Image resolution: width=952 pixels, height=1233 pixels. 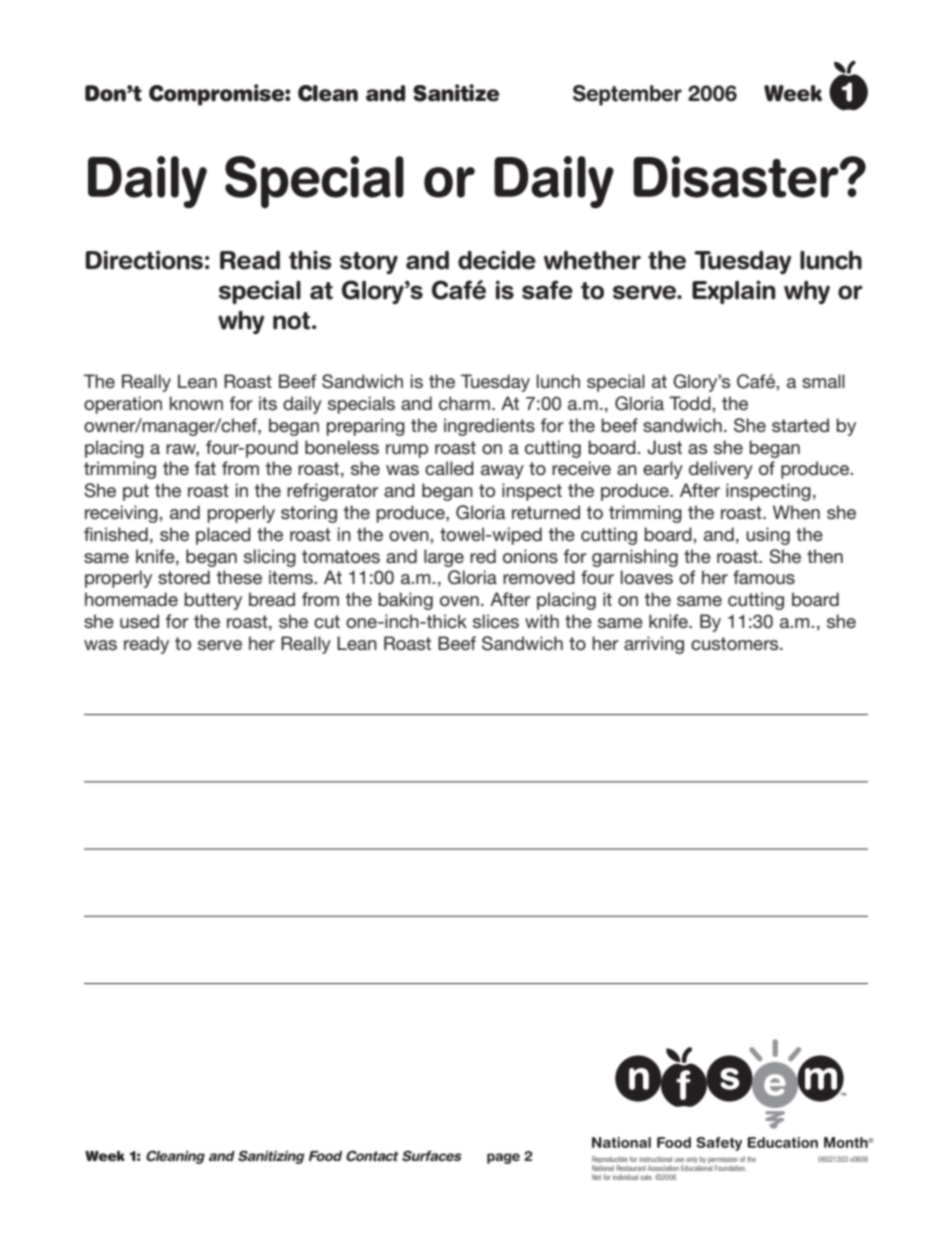 What do you see at coordinates (737, 177) in the page?
I see `Disaster` at bounding box center [737, 177].
